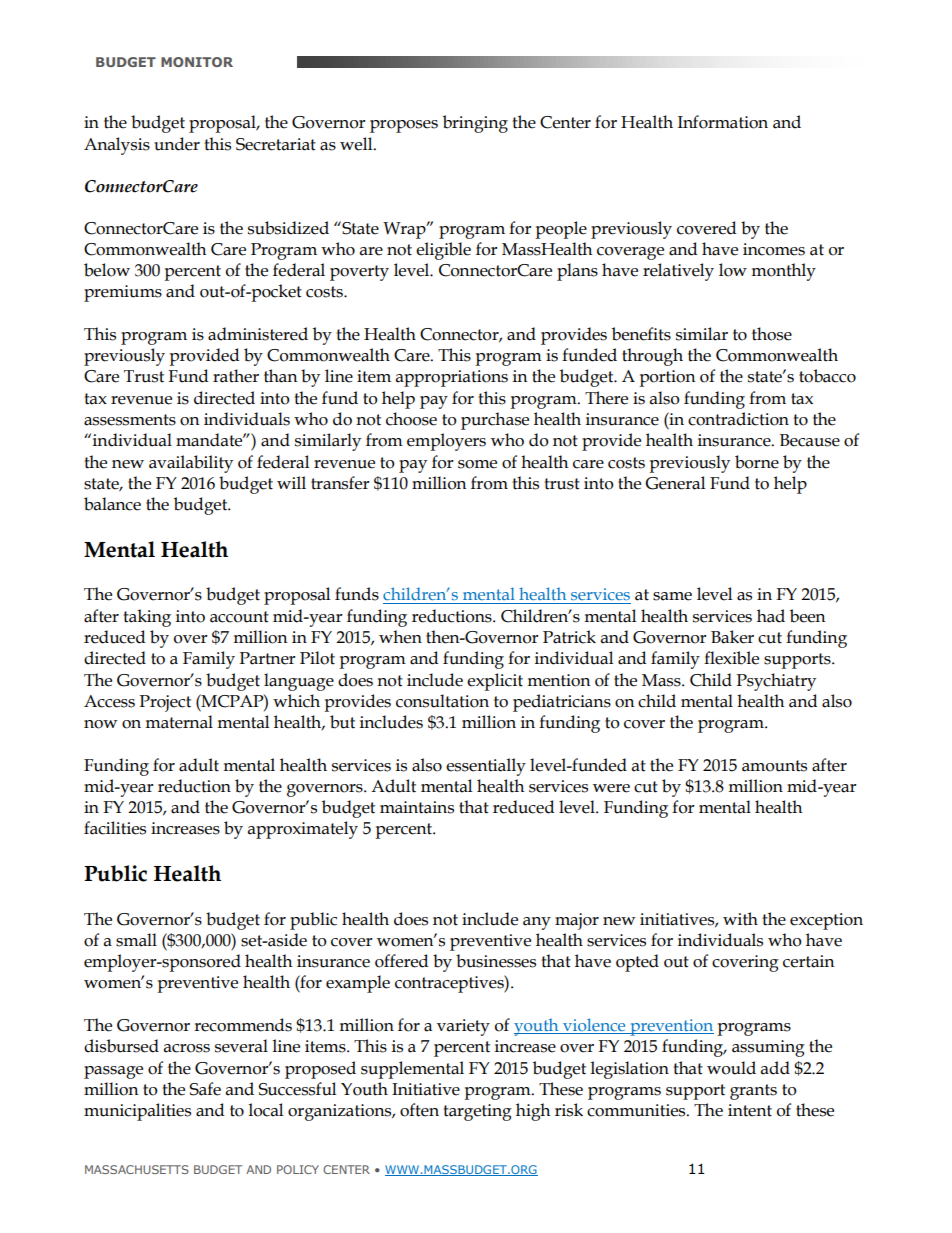 The width and height of the page is (952, 1233). I want to click on bringing, so click(475, 124).
